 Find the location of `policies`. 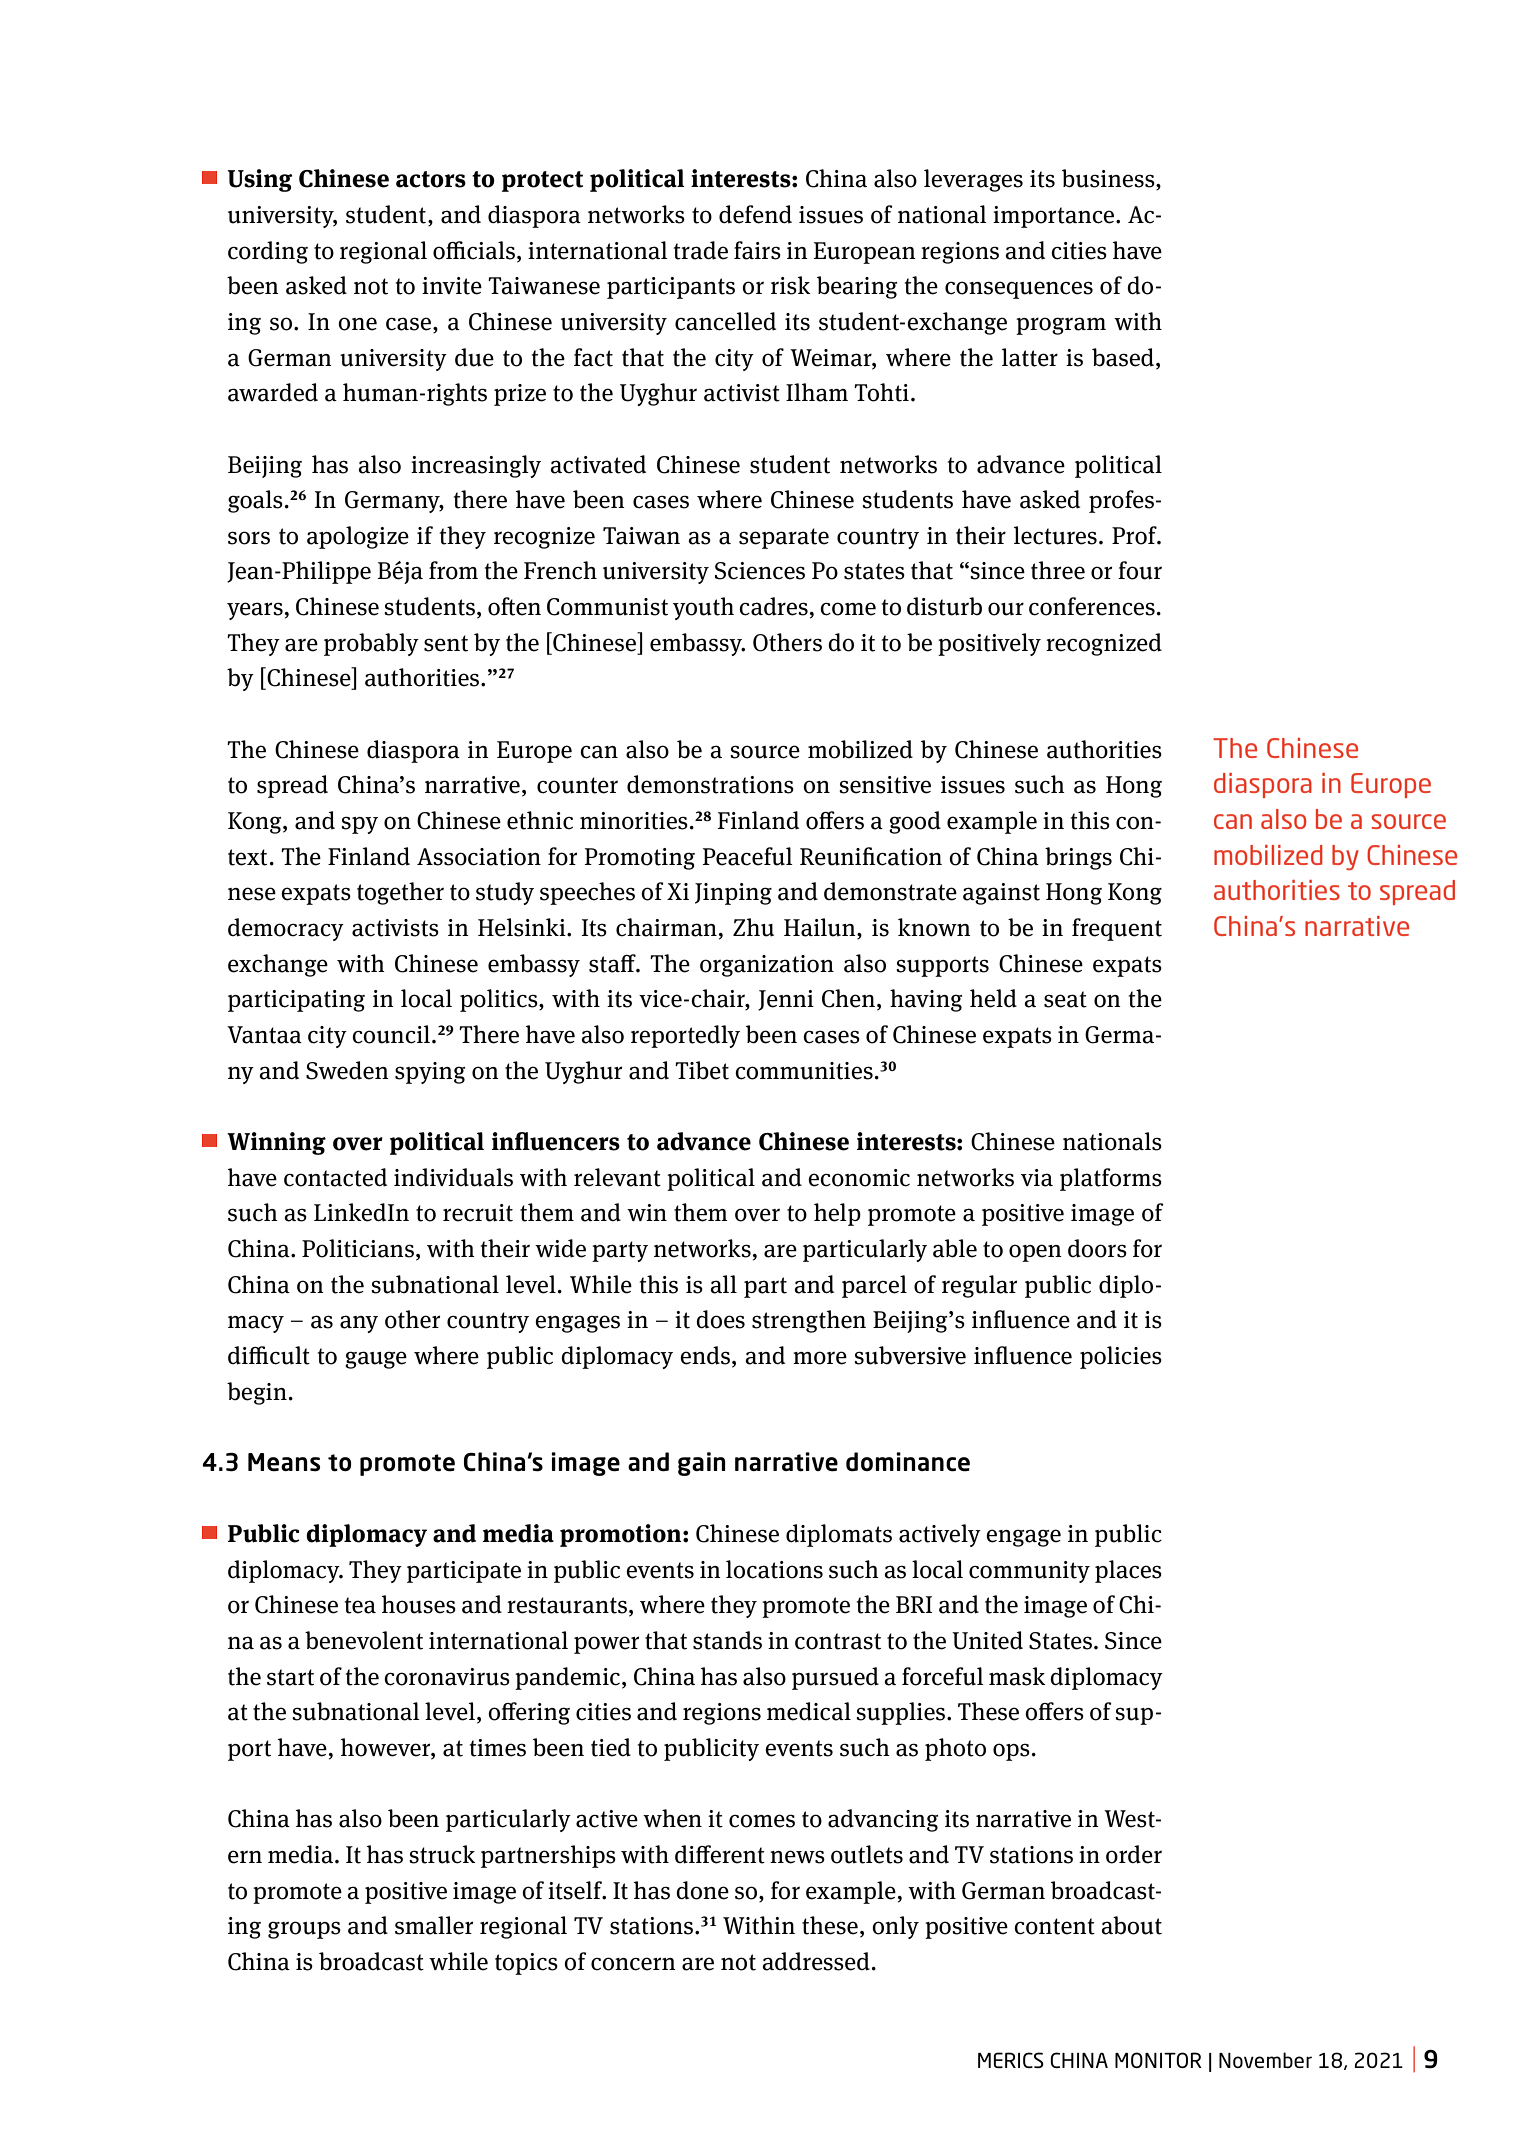

policies is located at coordinates (1121, 1357).
